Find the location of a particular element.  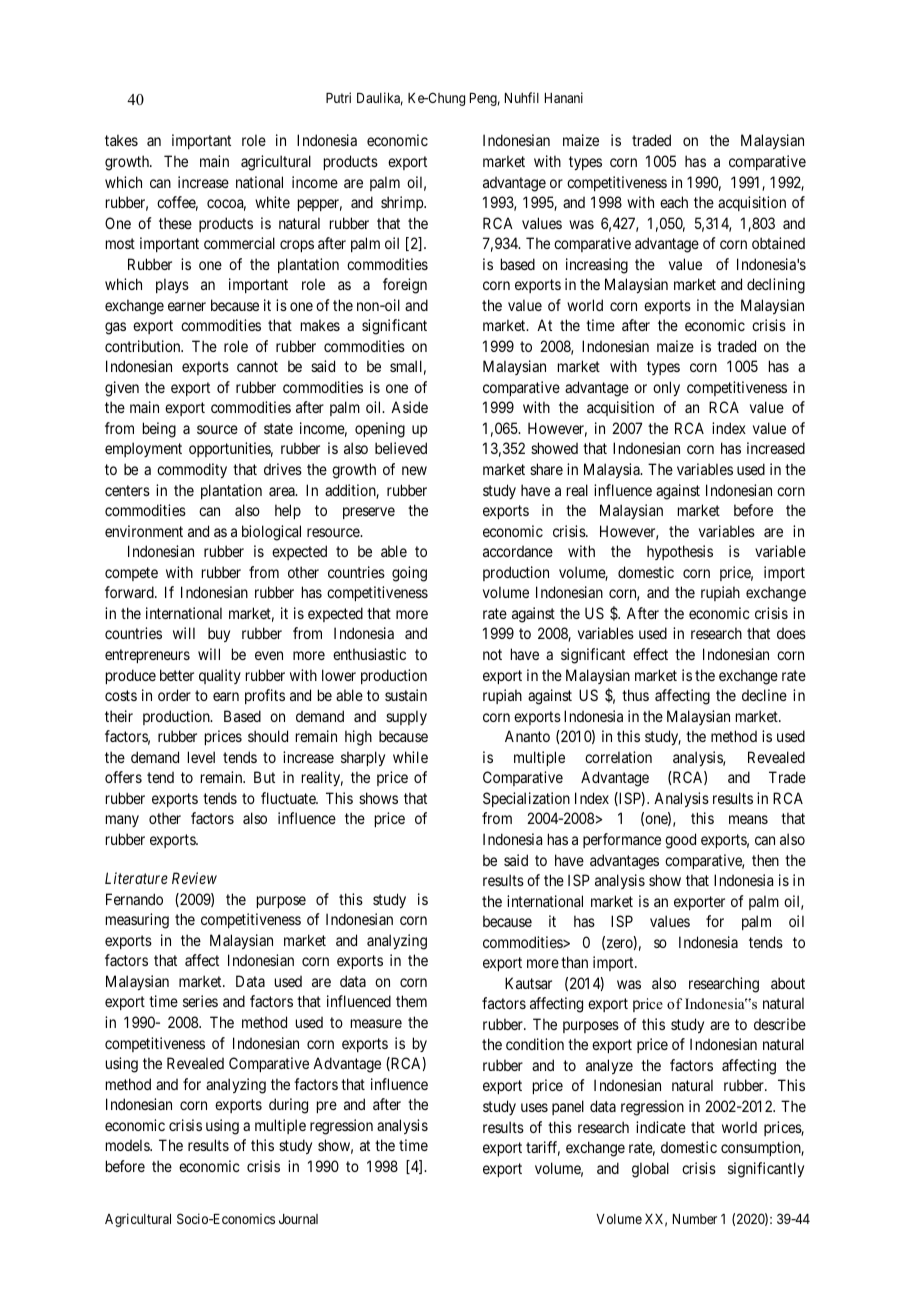

them is located at coordinates (411, 1001).
